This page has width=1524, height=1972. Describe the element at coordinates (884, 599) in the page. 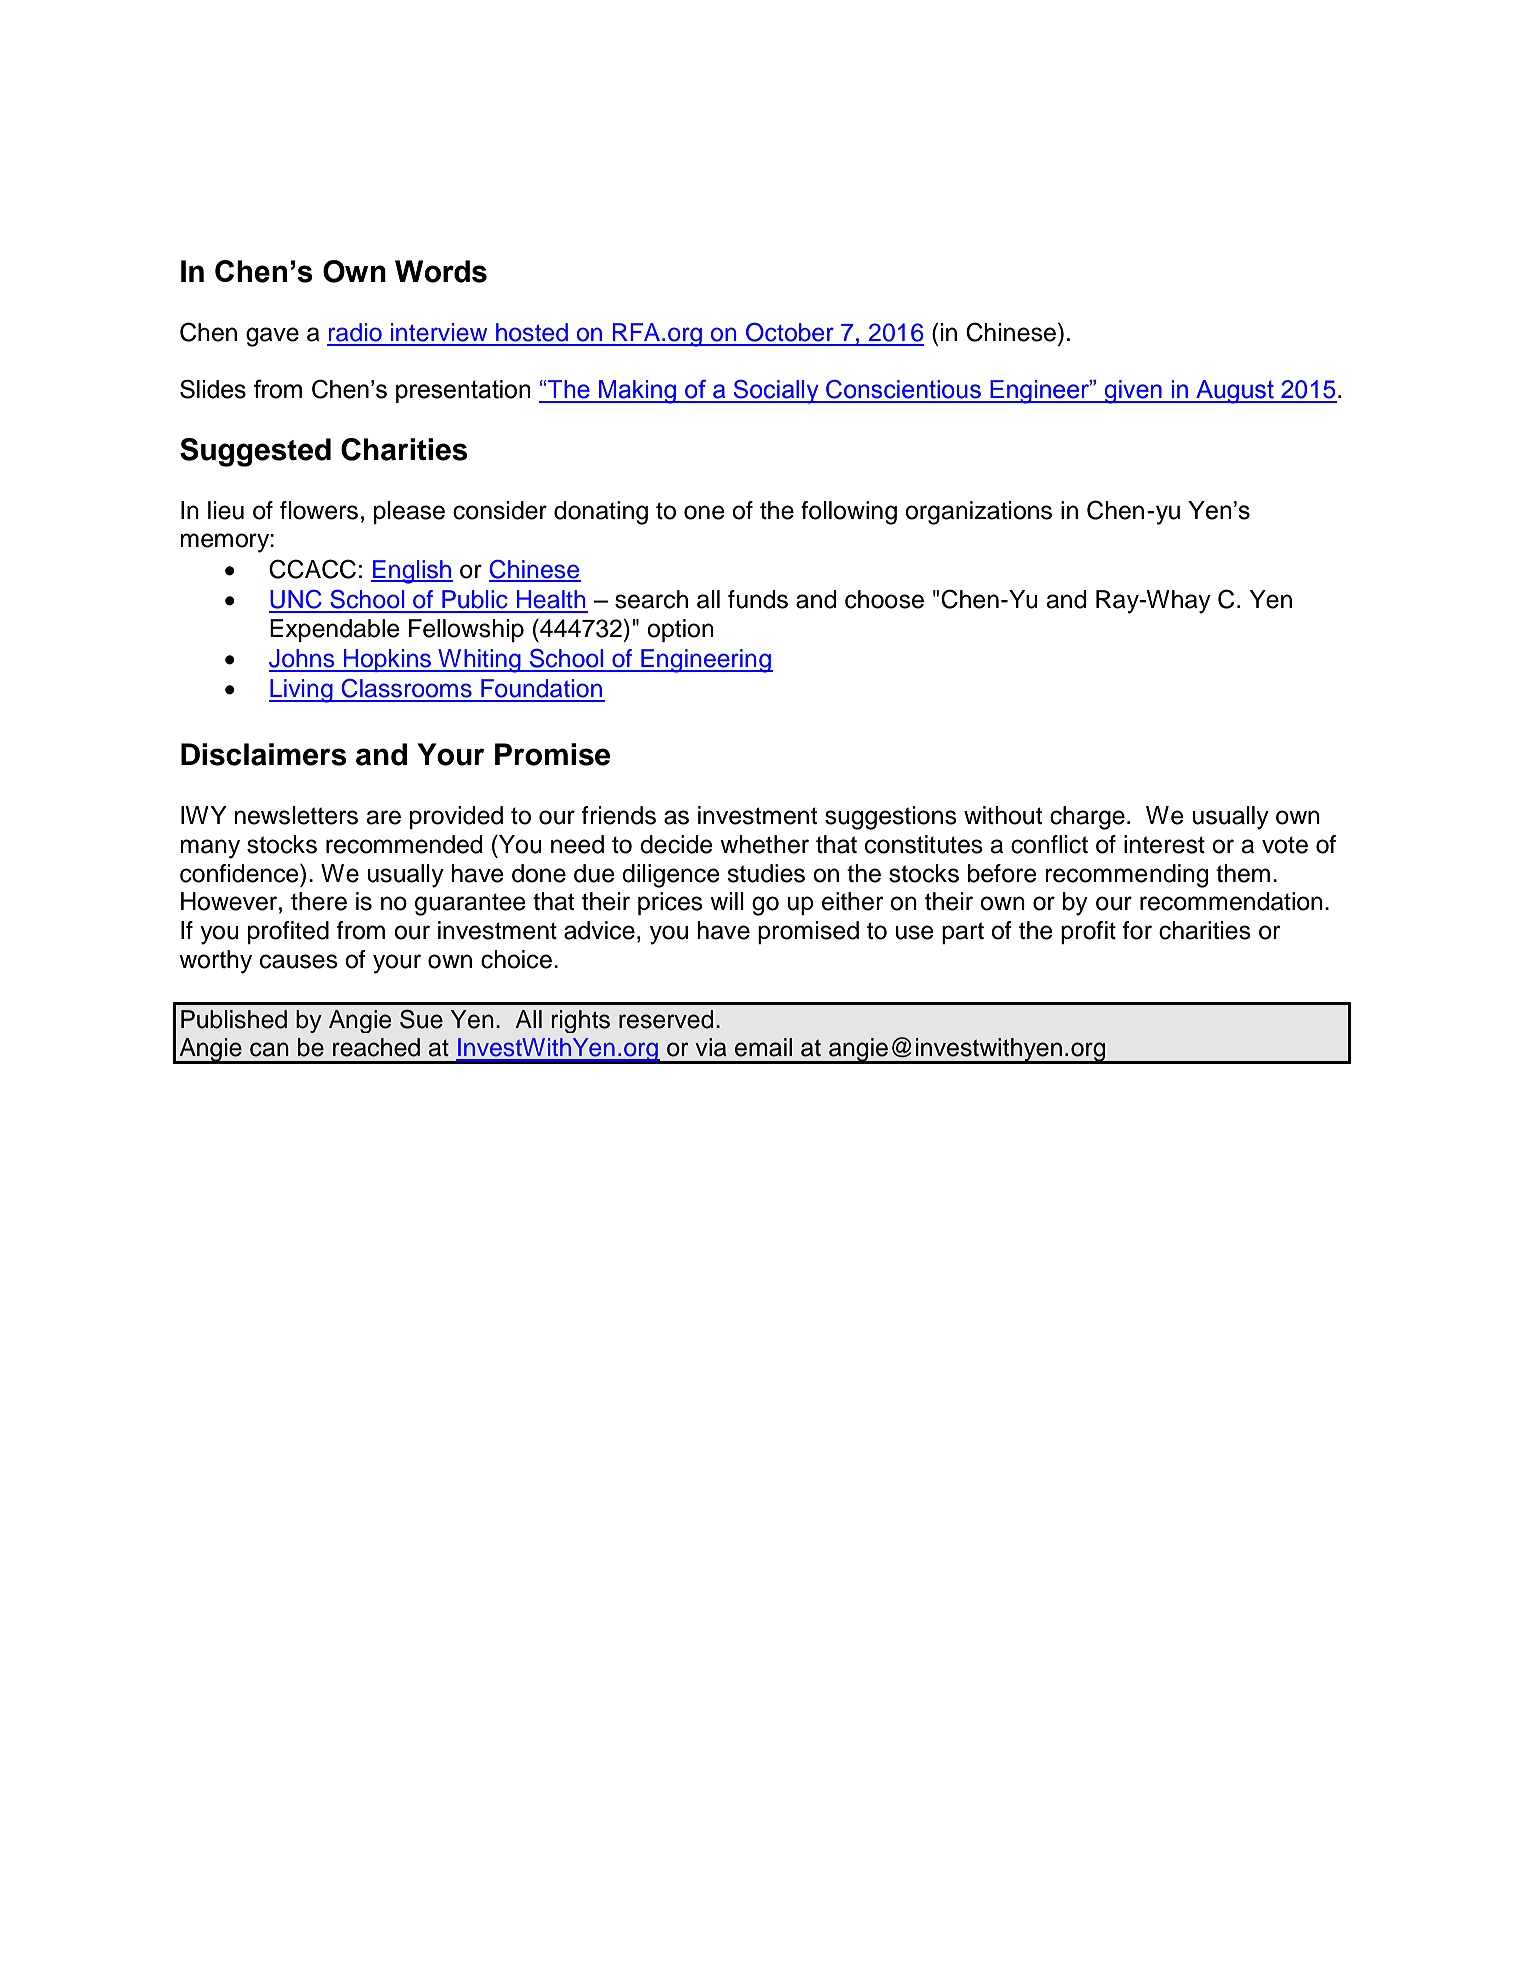

I see `choose` at that location.
